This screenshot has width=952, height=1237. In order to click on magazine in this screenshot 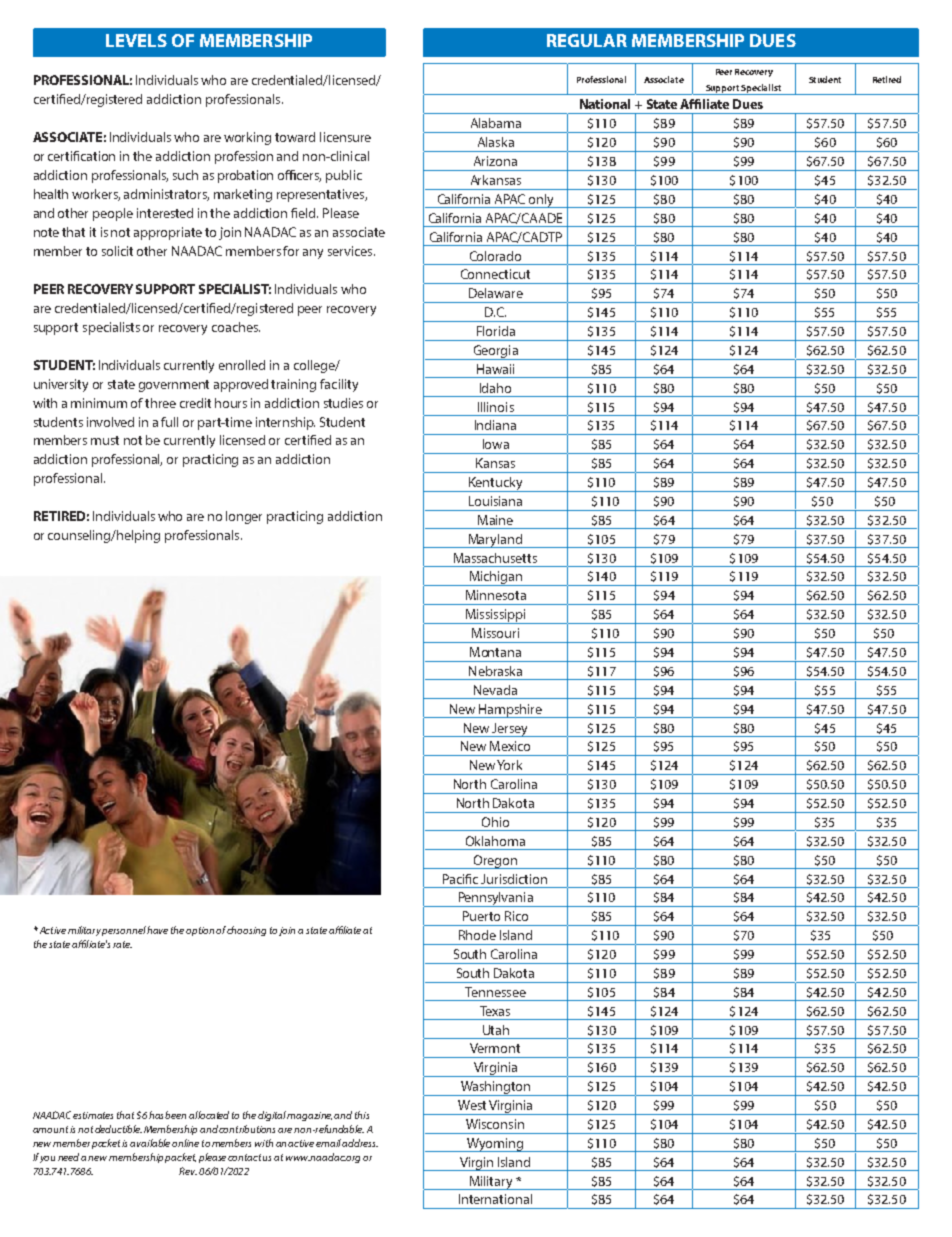, I will do `click(309, 1116)`.
